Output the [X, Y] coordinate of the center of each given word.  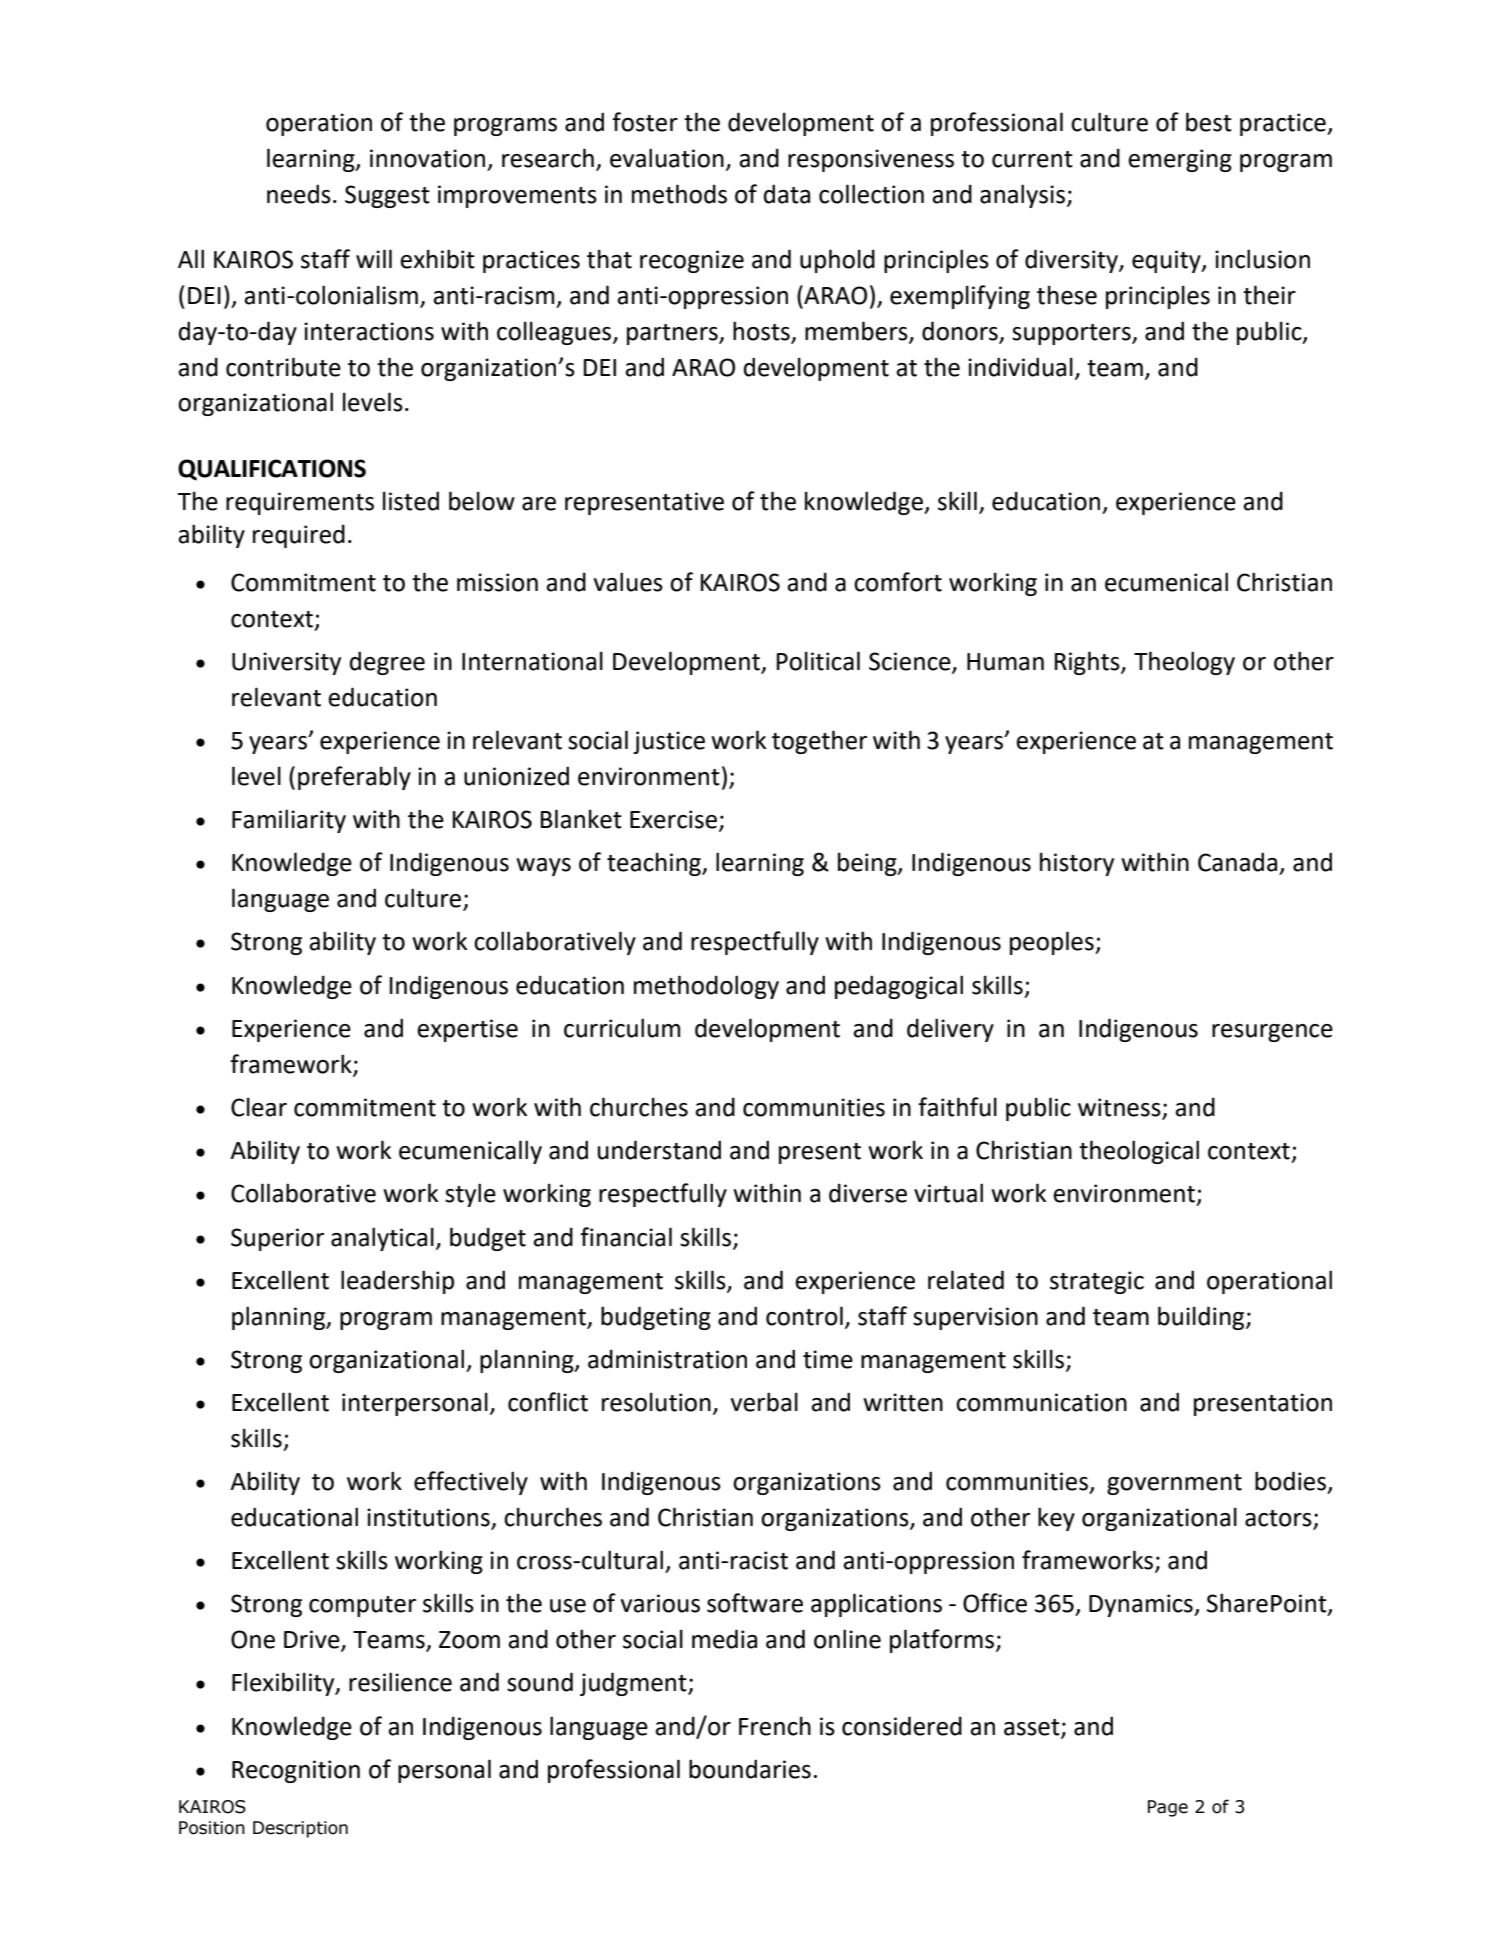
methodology [706, 987]
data [787, 194]
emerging [1180, 160]
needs [299, 194]
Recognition [296, 1771]
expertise [467, 1030]
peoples [1053, 943]
